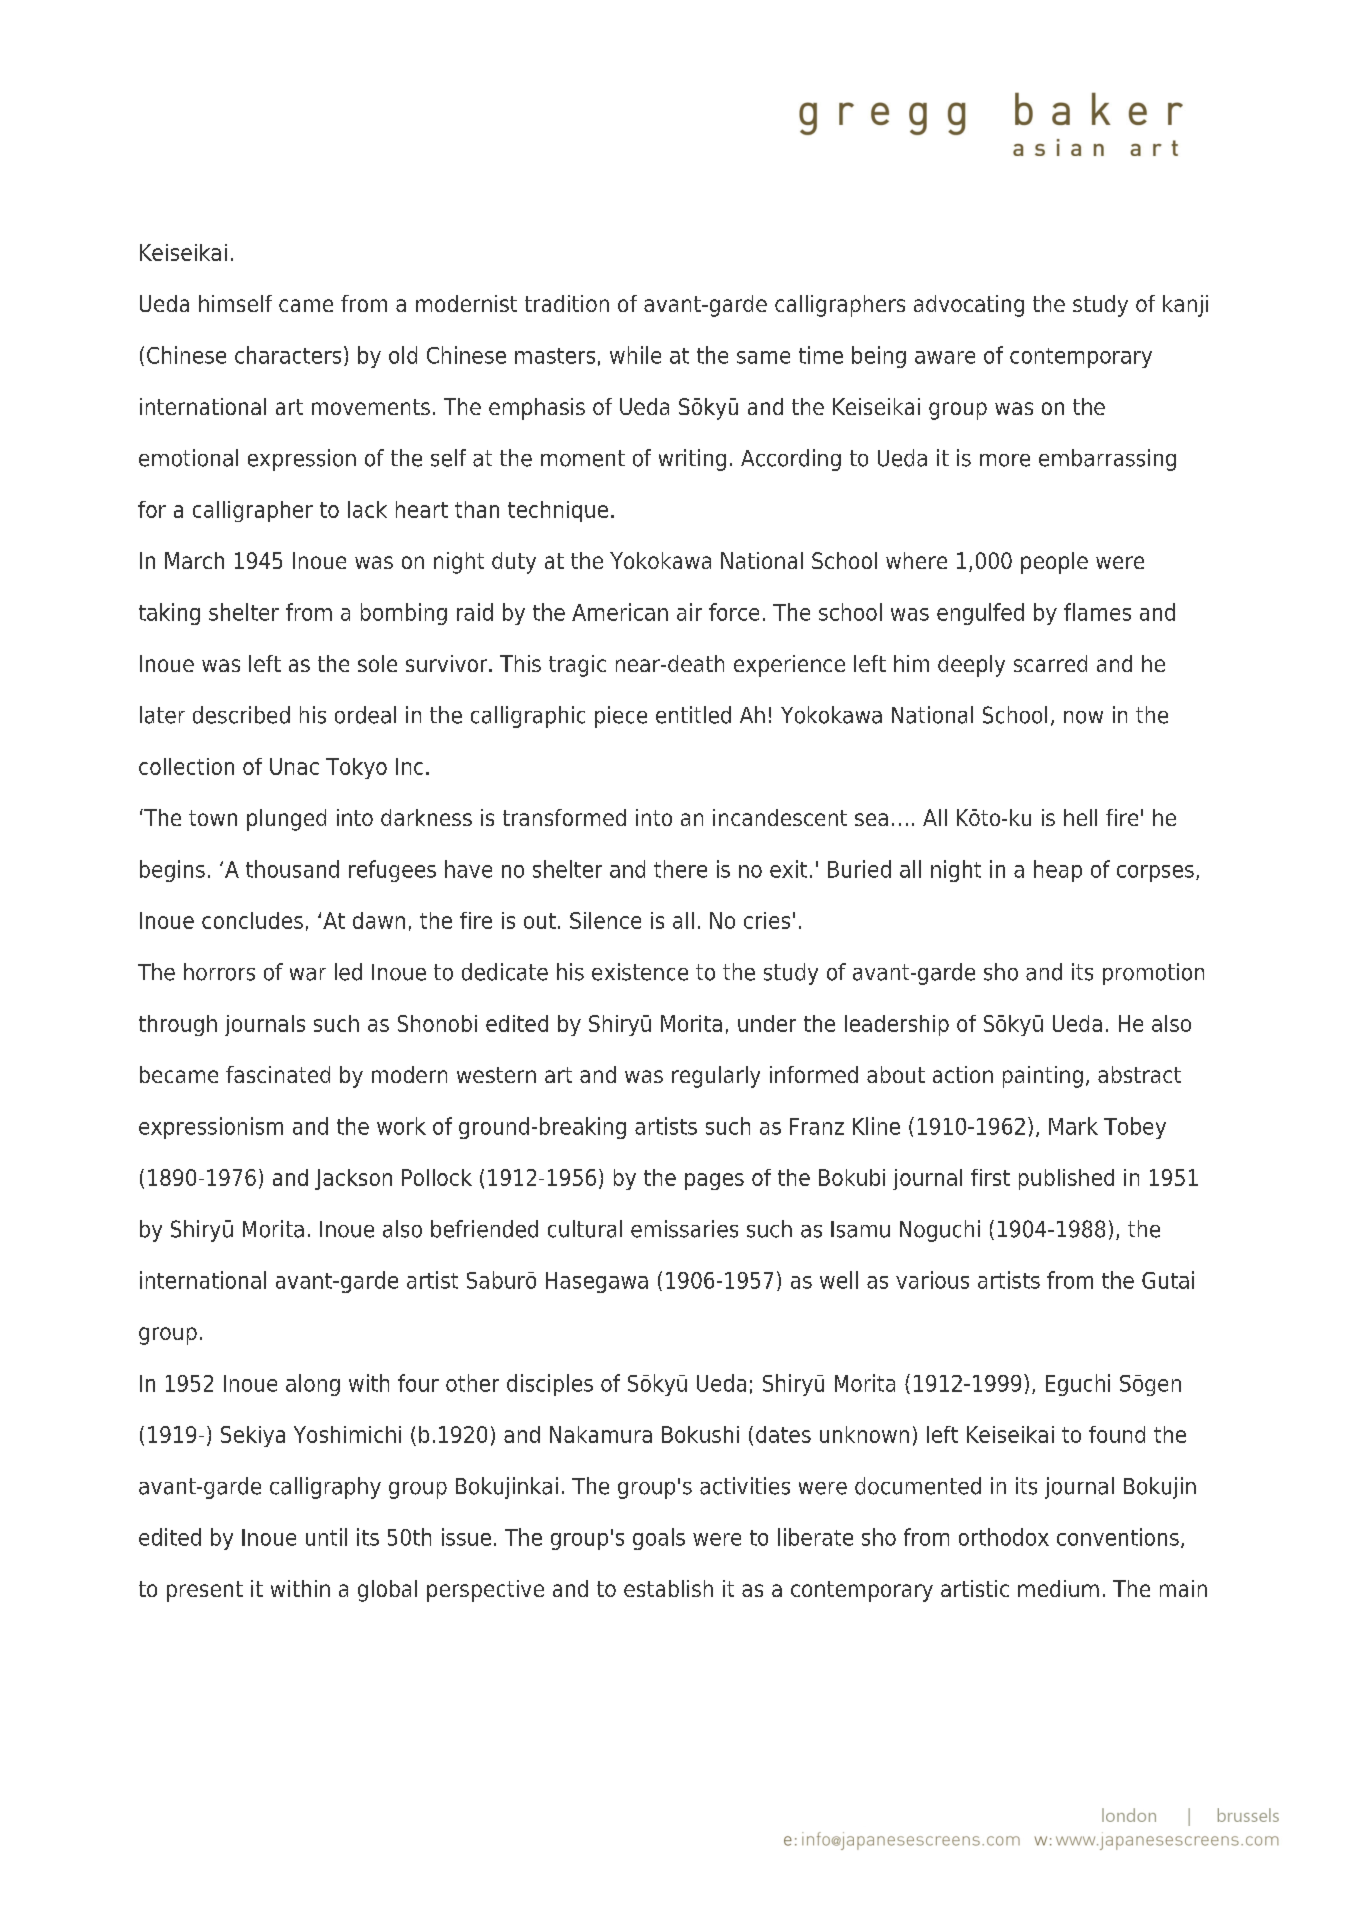 The height and width of the screenshot is (1908, 1349). What do you see at coordinates (640, 972) in the screenshot?
I see `existence` at bounding box center [640, 972].
